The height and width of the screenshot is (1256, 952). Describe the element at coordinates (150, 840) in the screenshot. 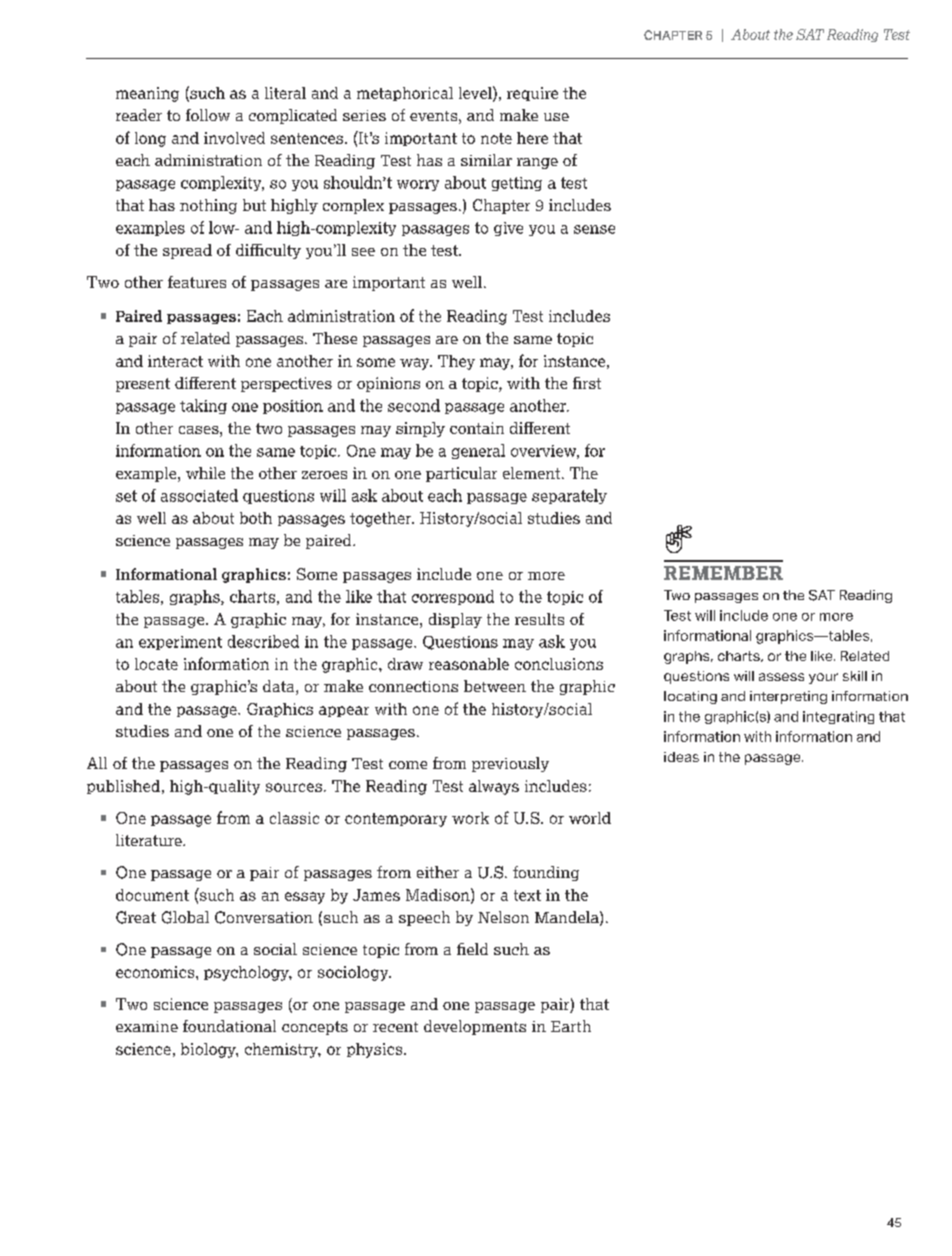

I see `literature` at that location.
